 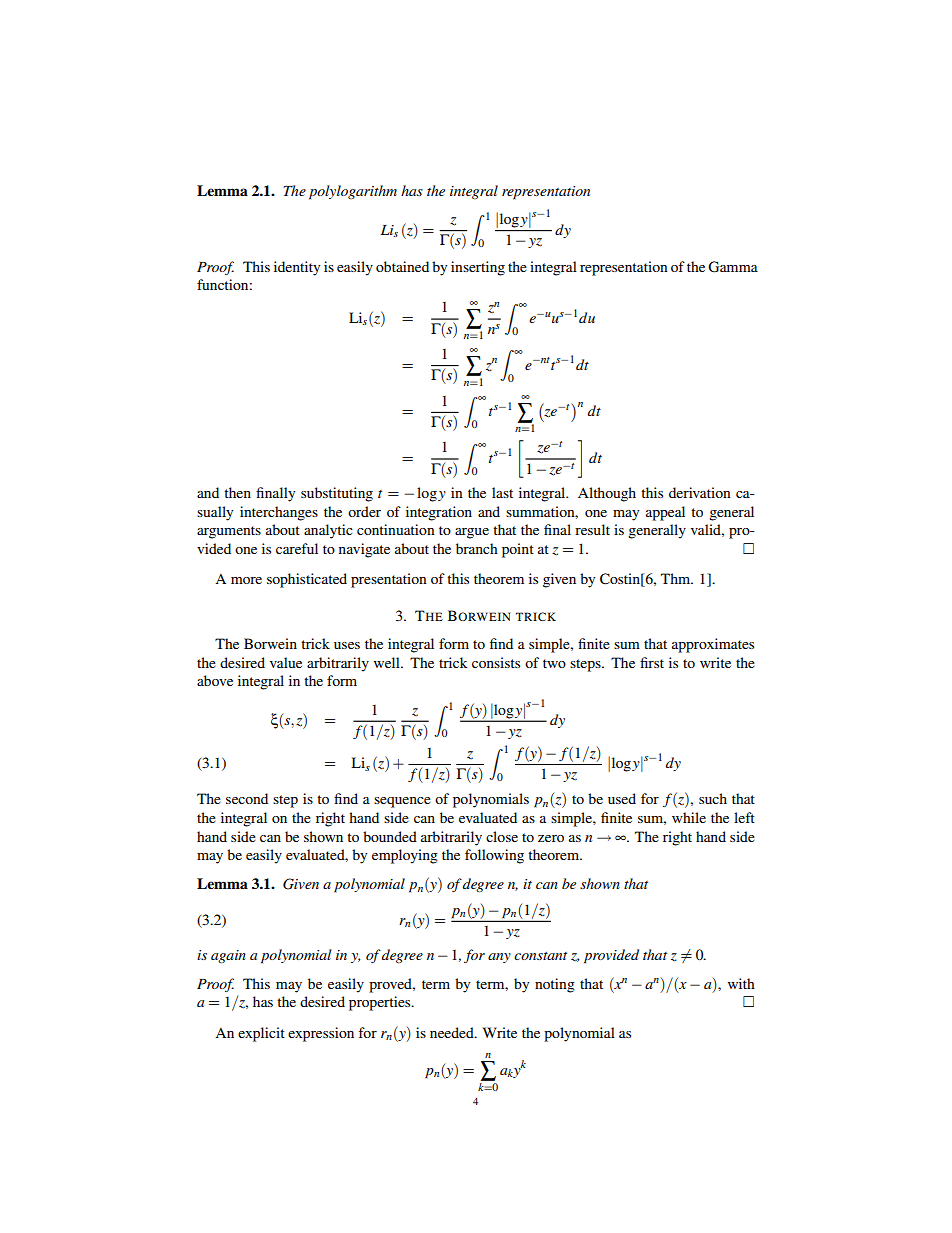 What do you see at coordinates (297, 548) in the image?
I see `careful` at bounding box center [297, 548].
